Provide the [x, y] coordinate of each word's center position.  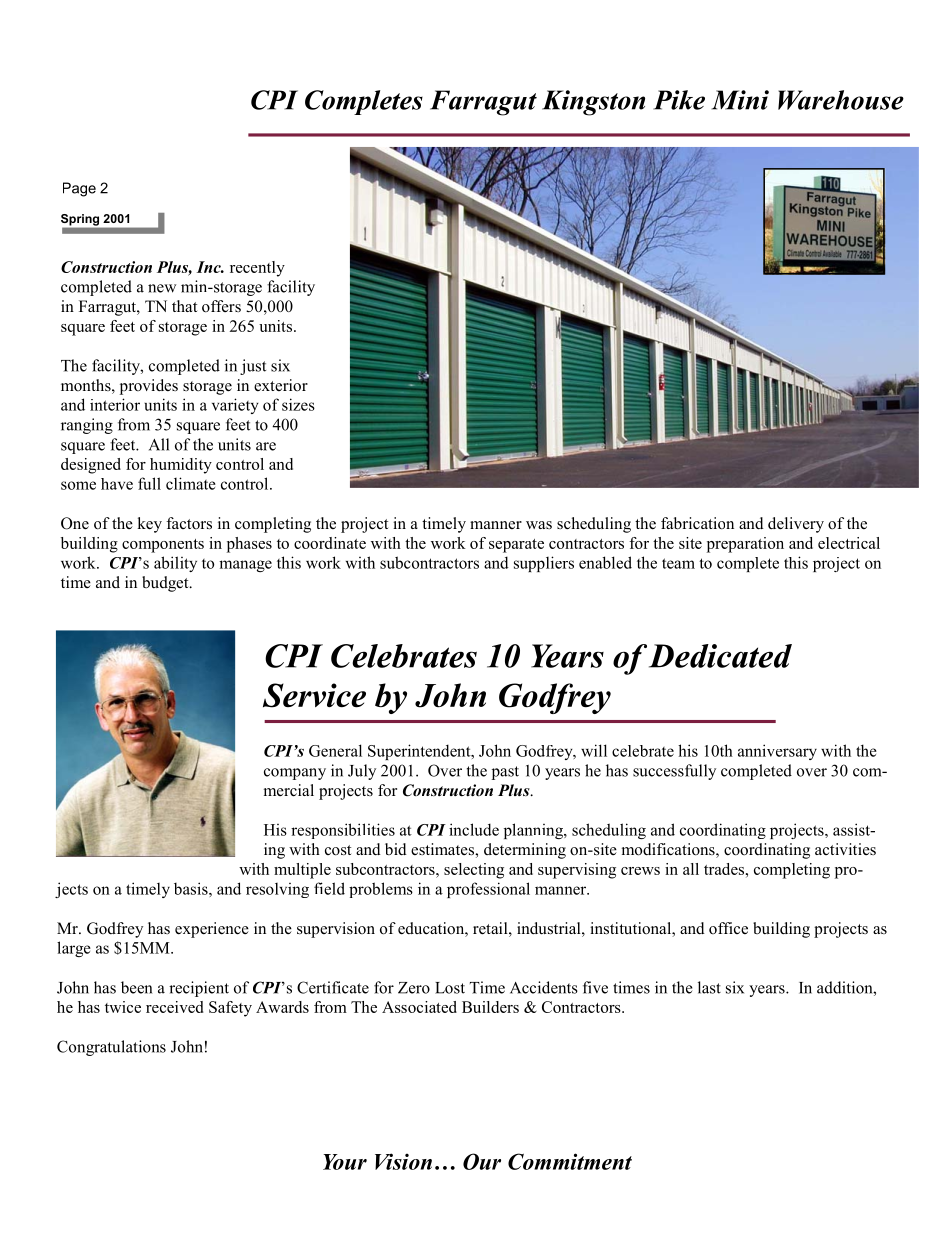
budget [166, 584]
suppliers [544, 564]
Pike [679, 100]
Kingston [593, 103]
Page [79, 189]
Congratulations [111, 1048]
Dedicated [720, 656]
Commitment [570, 1161]
